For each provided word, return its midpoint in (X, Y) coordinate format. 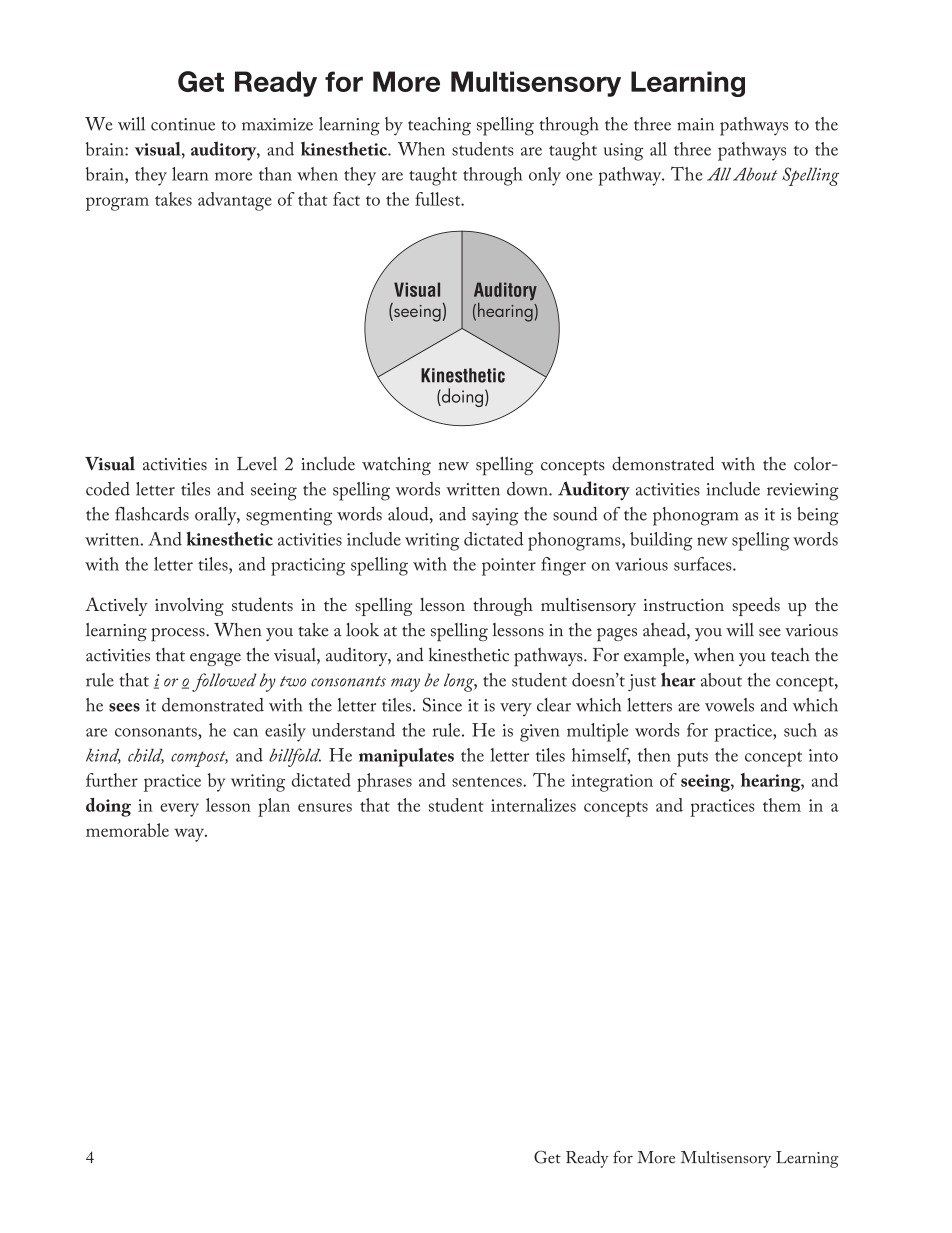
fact (346, 199)
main (695, 124)
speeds (756, 606)
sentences (488, 782)
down (528, 489)
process (179, 635)
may (405, 685)
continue (183, 124)
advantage (235, 201)
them (782, 805)
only (545, 176)
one (579, 176)
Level (257, 464)
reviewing (803, 492)
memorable (127, 830)
